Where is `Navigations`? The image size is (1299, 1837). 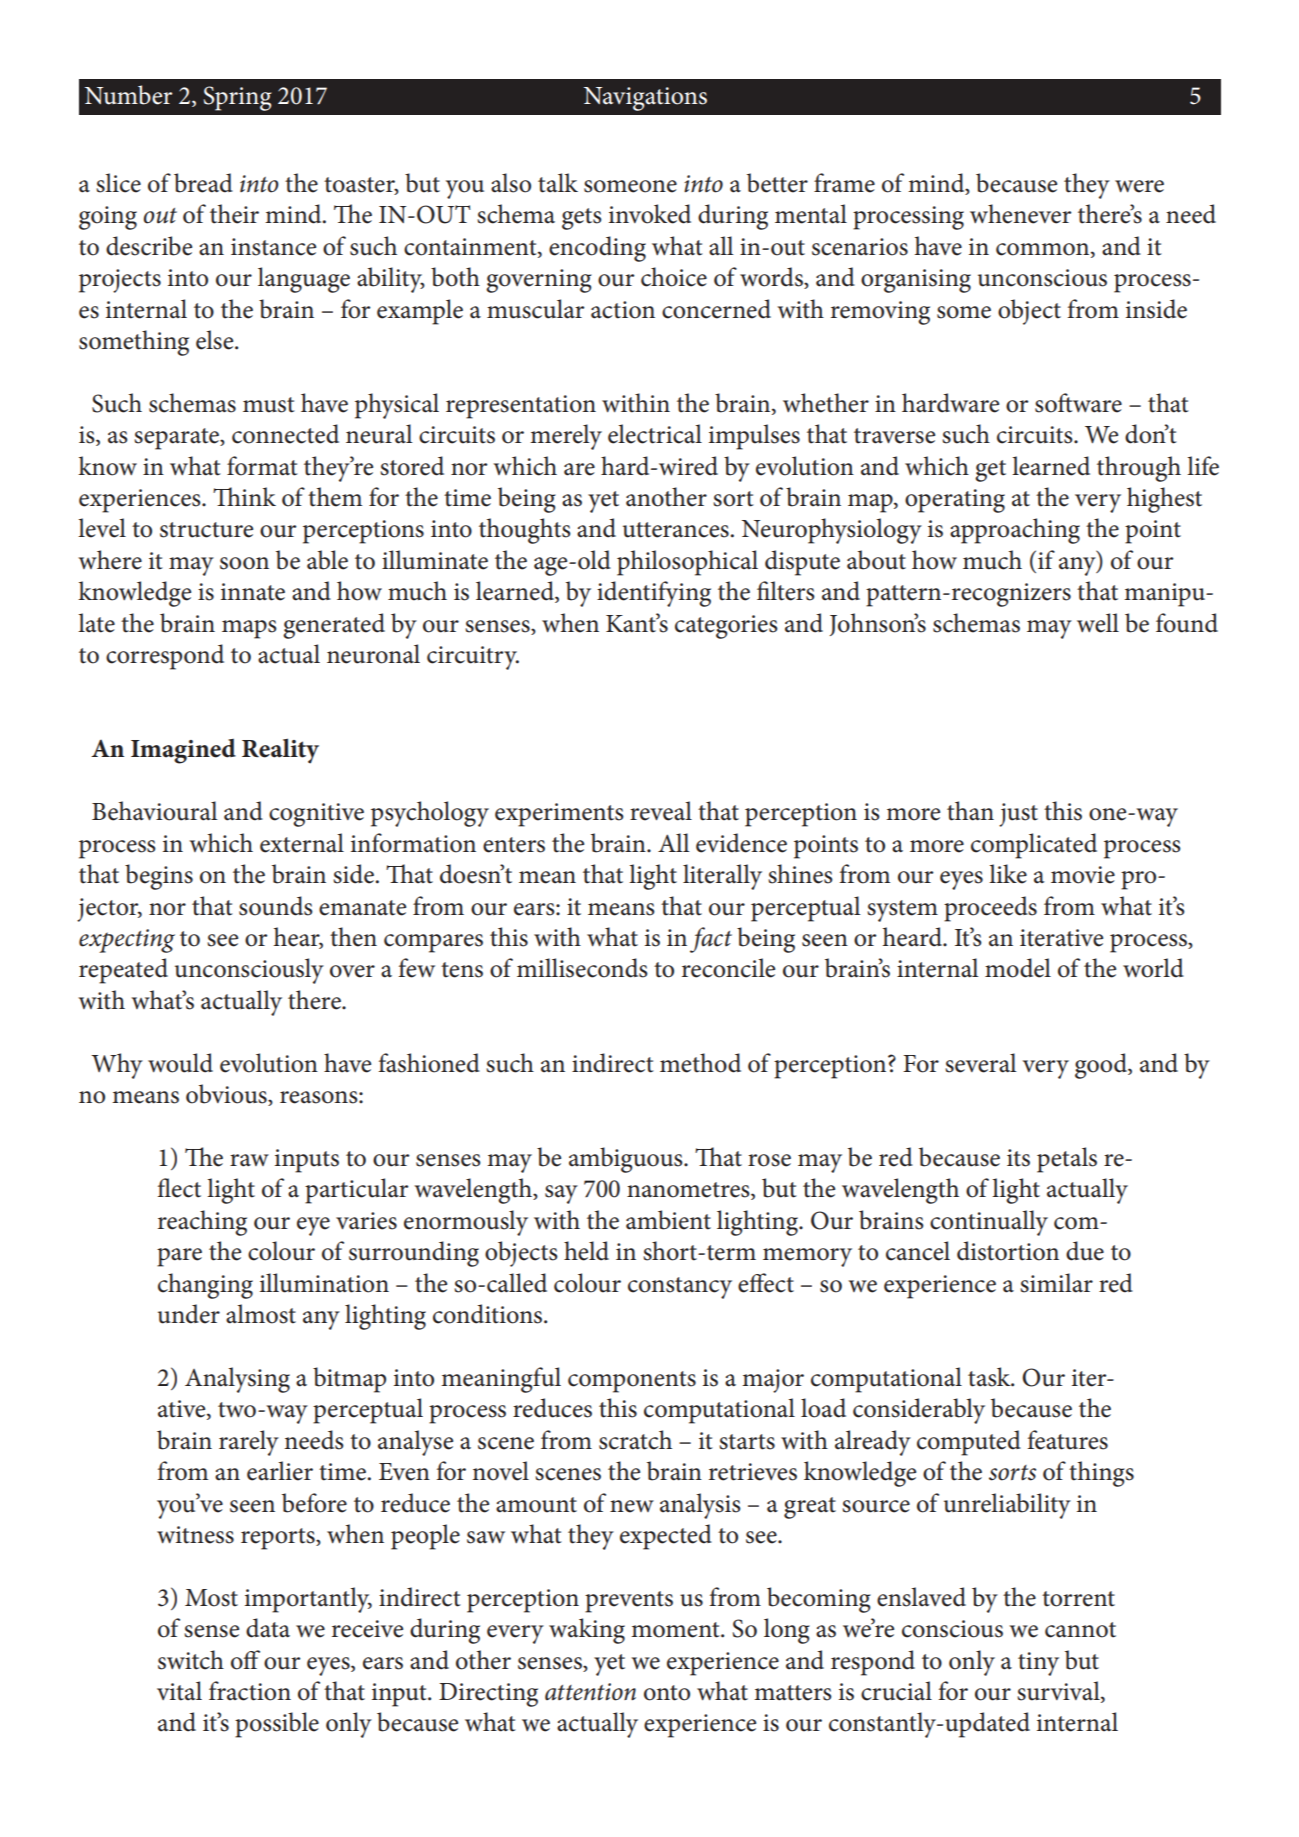
Navigations is located at coordinates (645, 99).
